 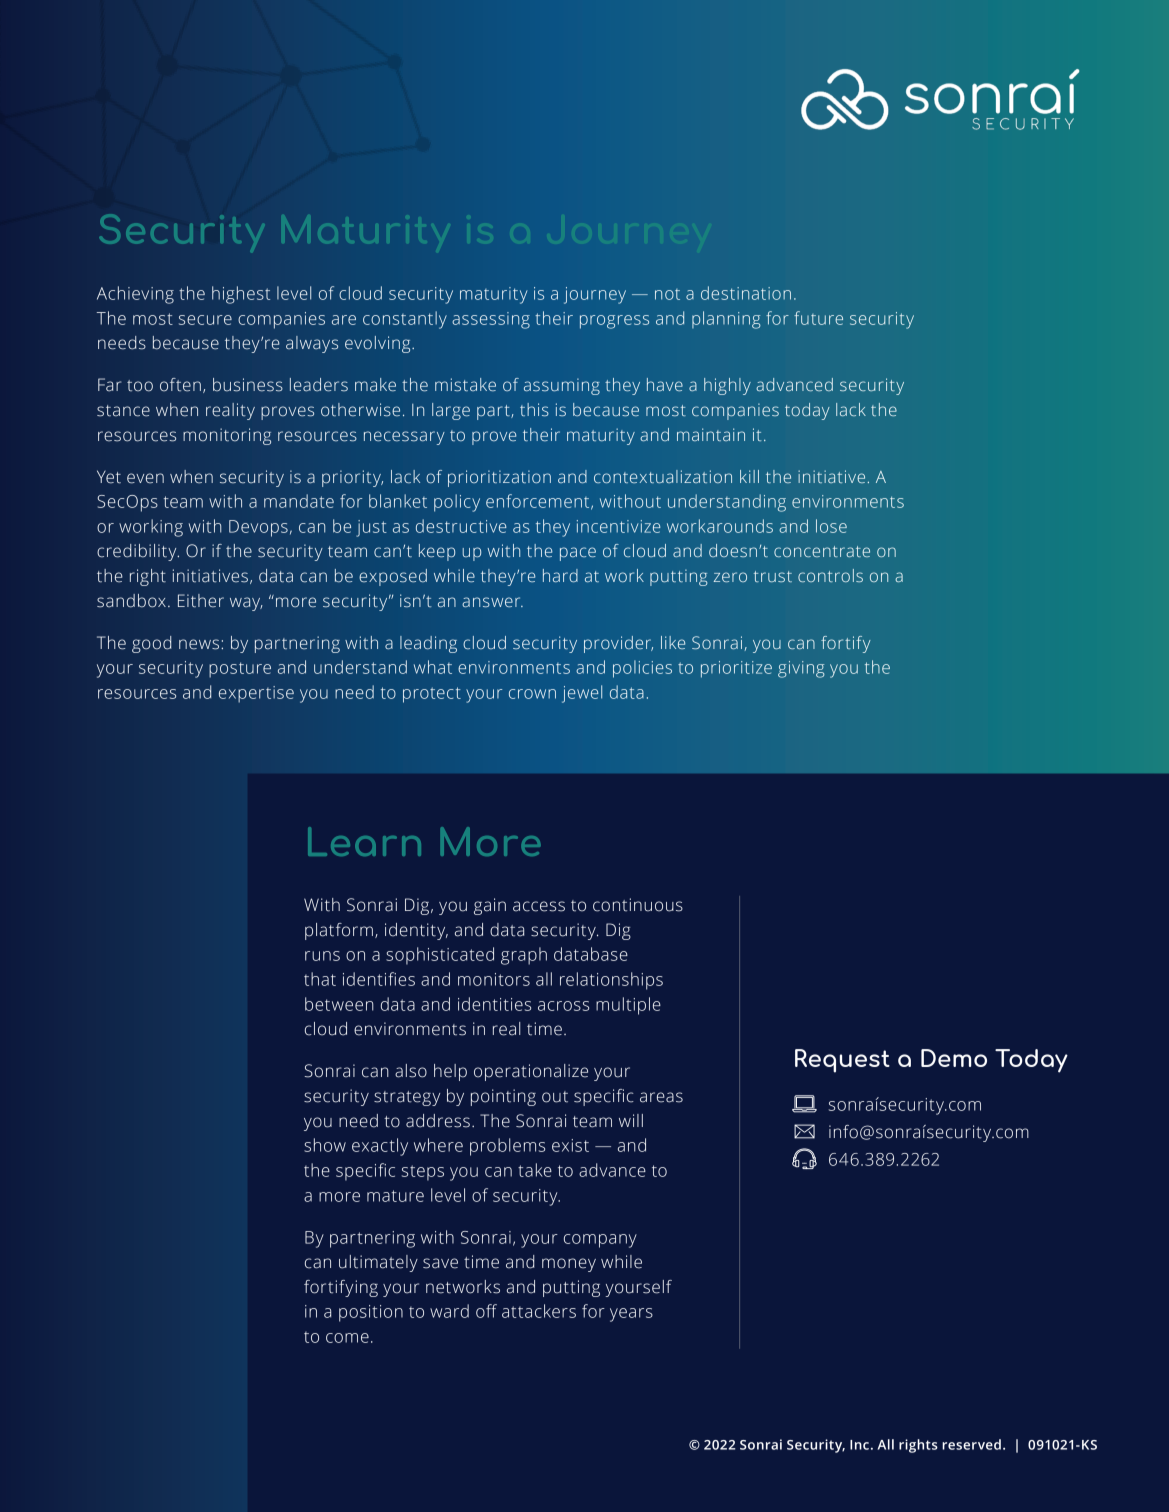 I want to click on exist, so click(x=570, y=1145).
